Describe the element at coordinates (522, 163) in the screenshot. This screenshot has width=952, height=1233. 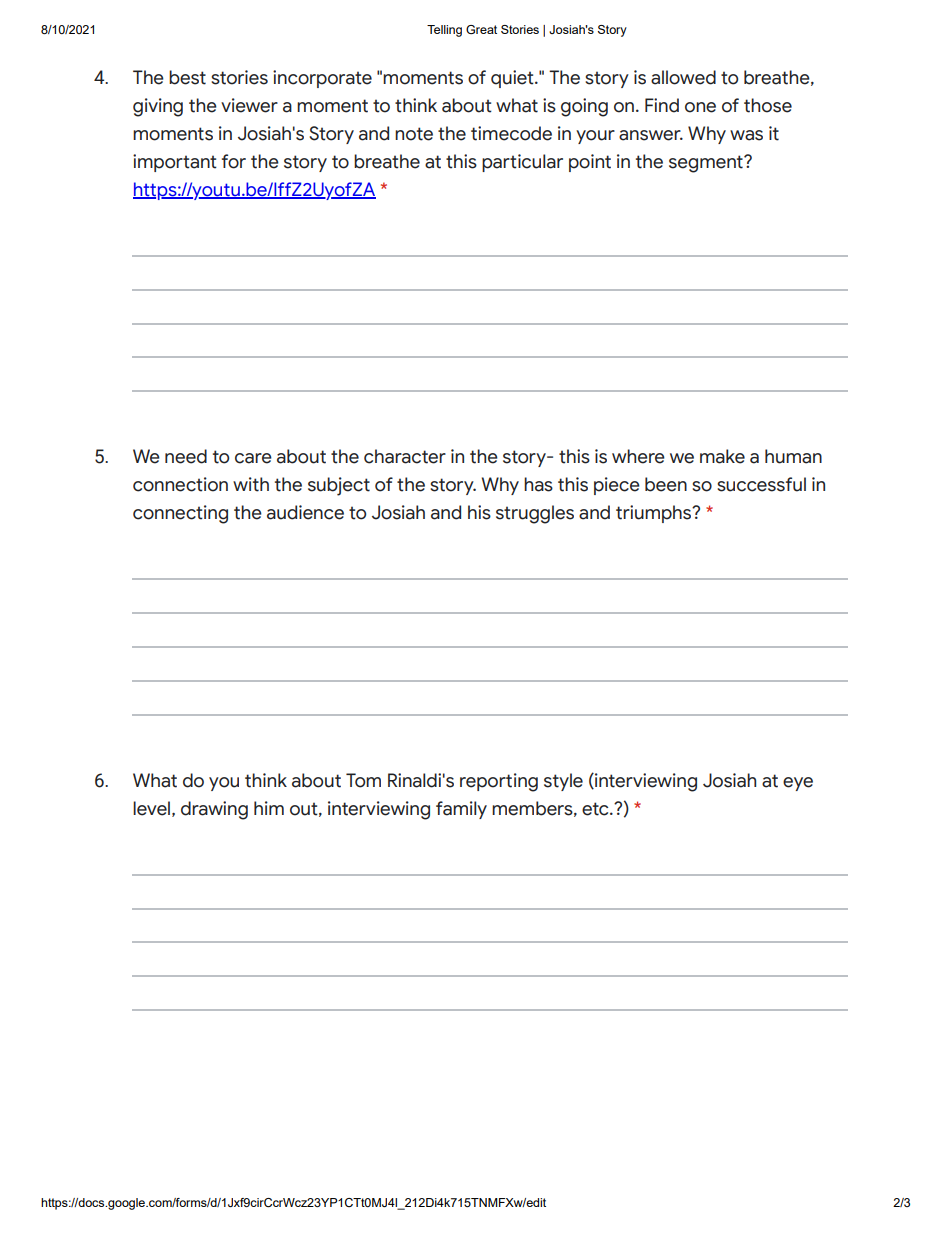
I see `particular` at that location.
